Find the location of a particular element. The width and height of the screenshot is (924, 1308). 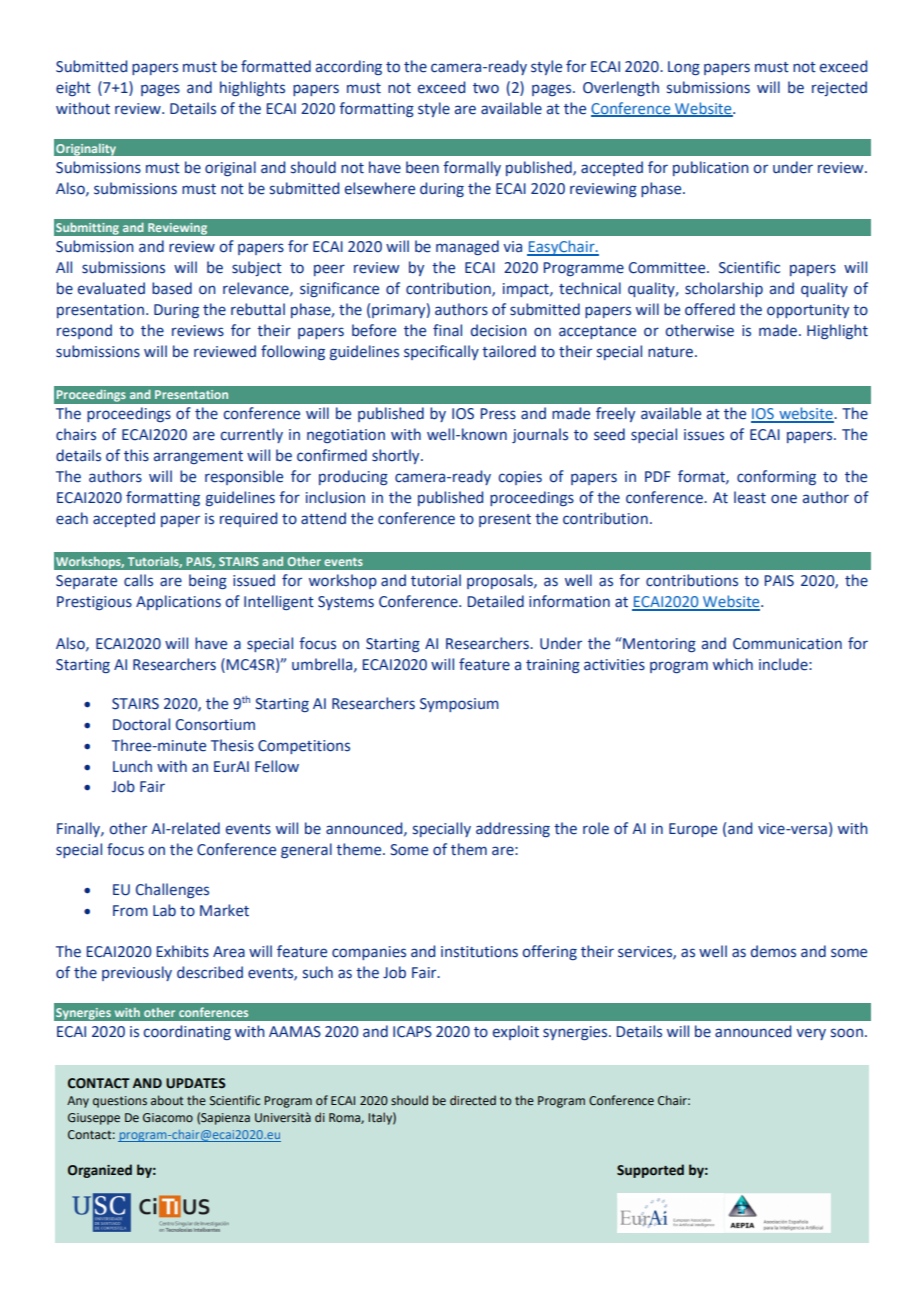

directed is located at coordinates (473, 1100).
